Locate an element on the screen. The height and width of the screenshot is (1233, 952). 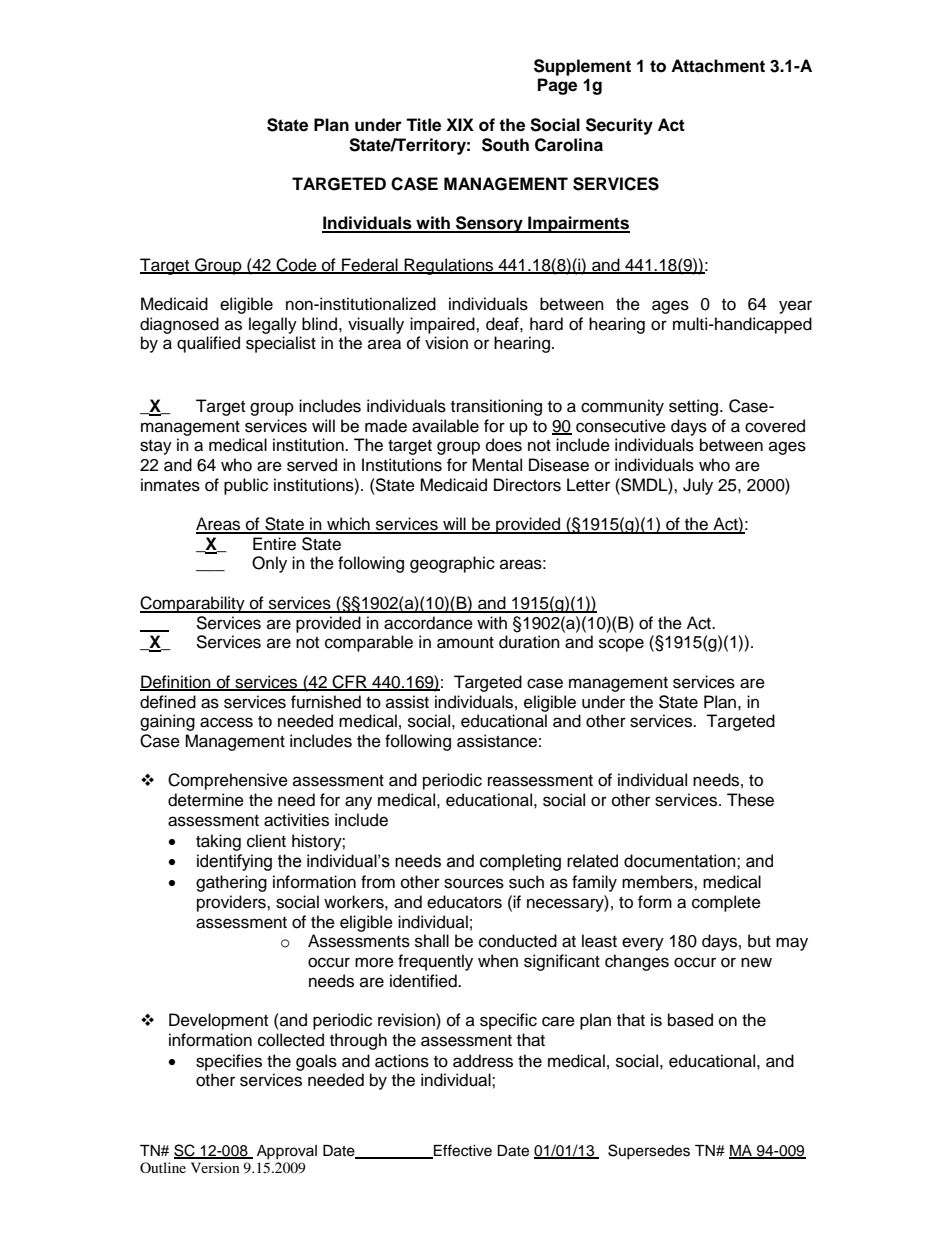
XIX is located at coordinates (460, 124).
